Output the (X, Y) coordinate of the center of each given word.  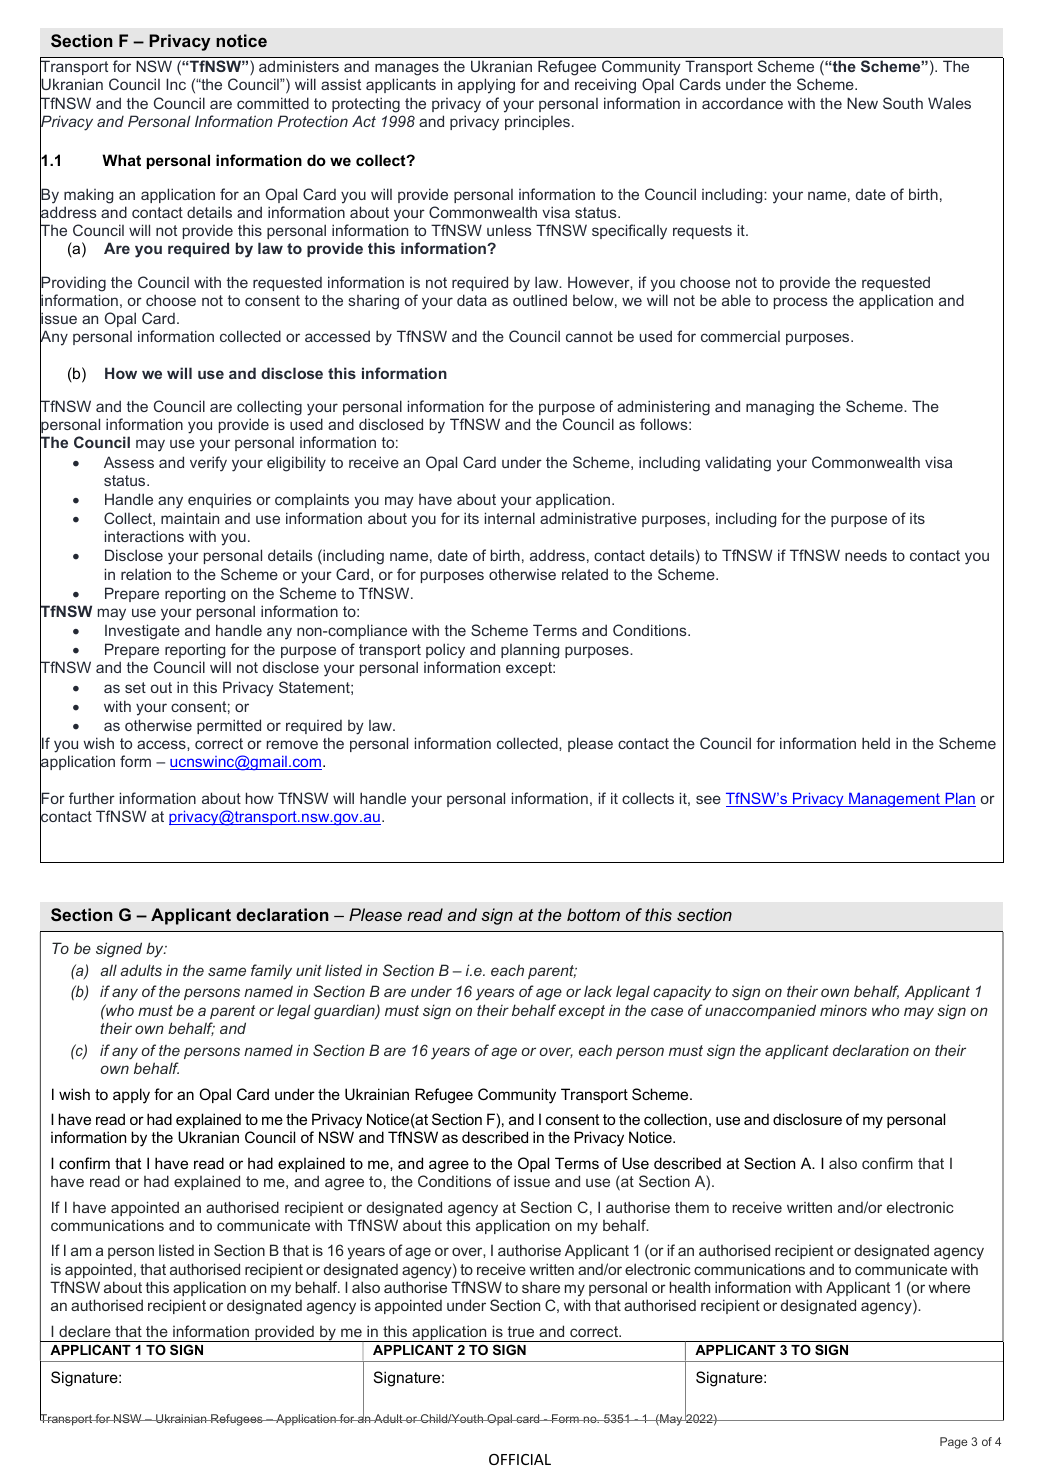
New (862, 103)
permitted (229, 726)
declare (85, 1331)
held (876, 743)
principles (537, 122)
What (121, 160)
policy (445, 651)
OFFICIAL (520, 1459)
